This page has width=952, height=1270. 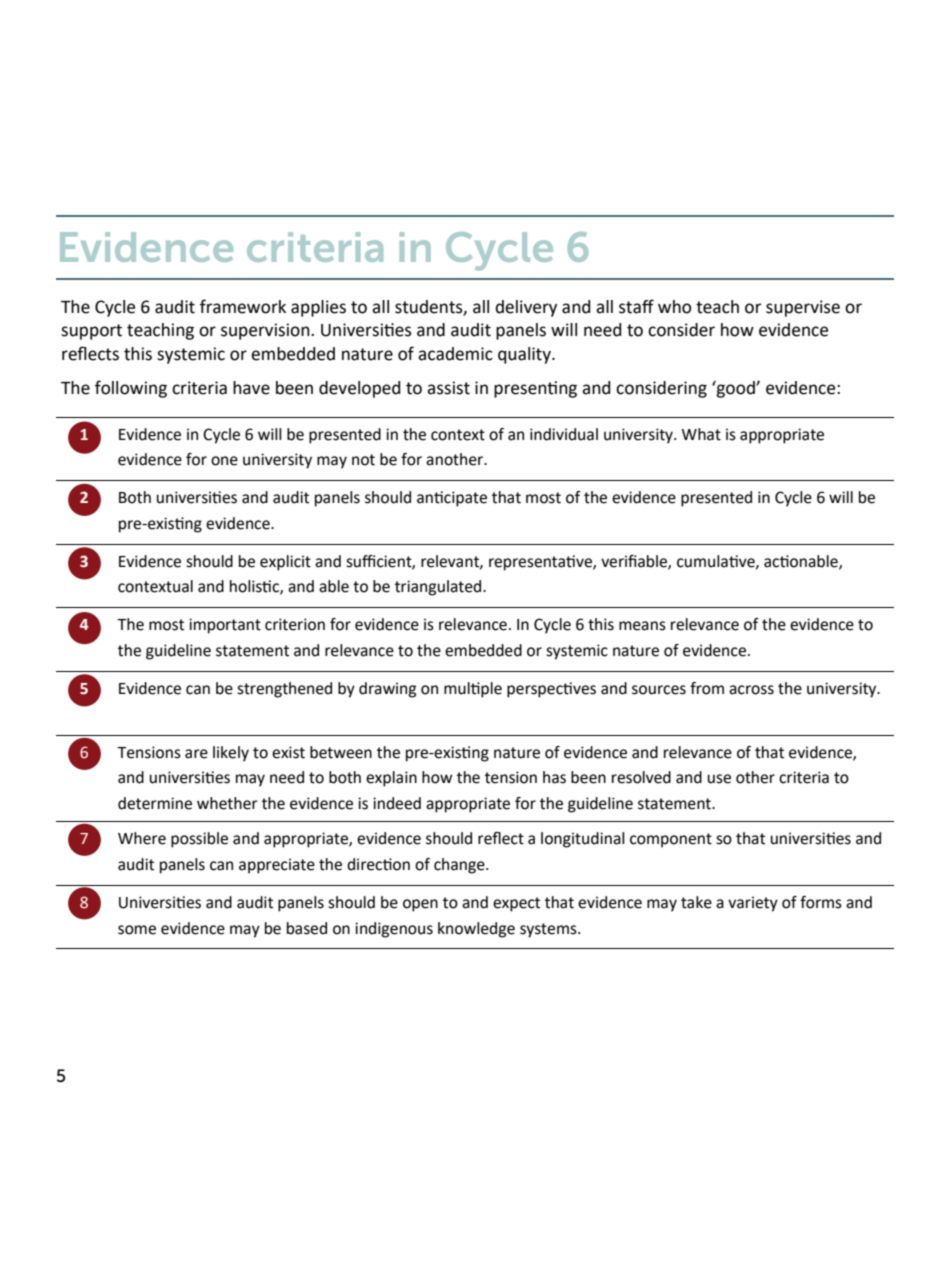 I want to click on explicit, so click(x=285, y=563).
